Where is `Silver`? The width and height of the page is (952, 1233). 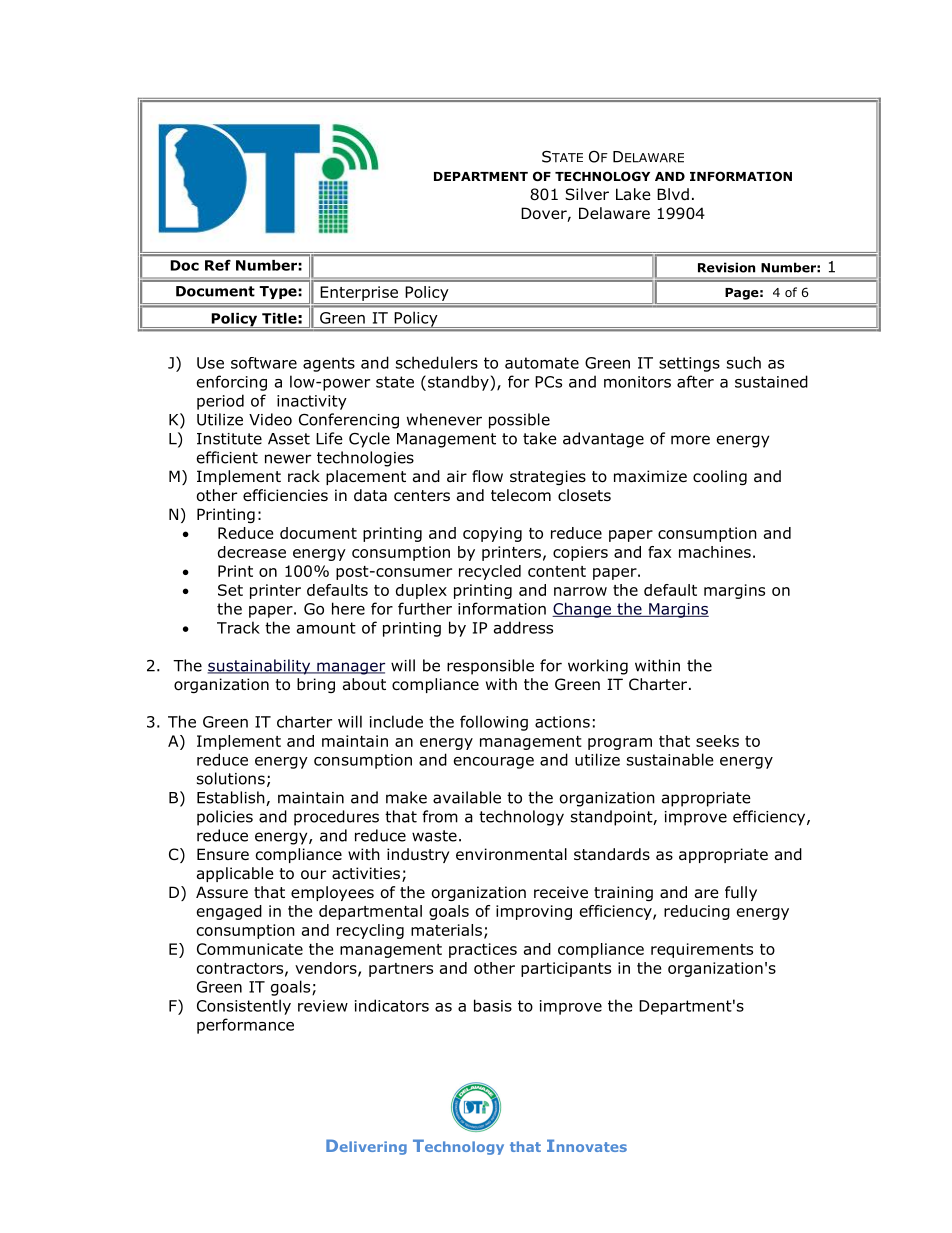 Silver is located at coordinates (587, 194).
